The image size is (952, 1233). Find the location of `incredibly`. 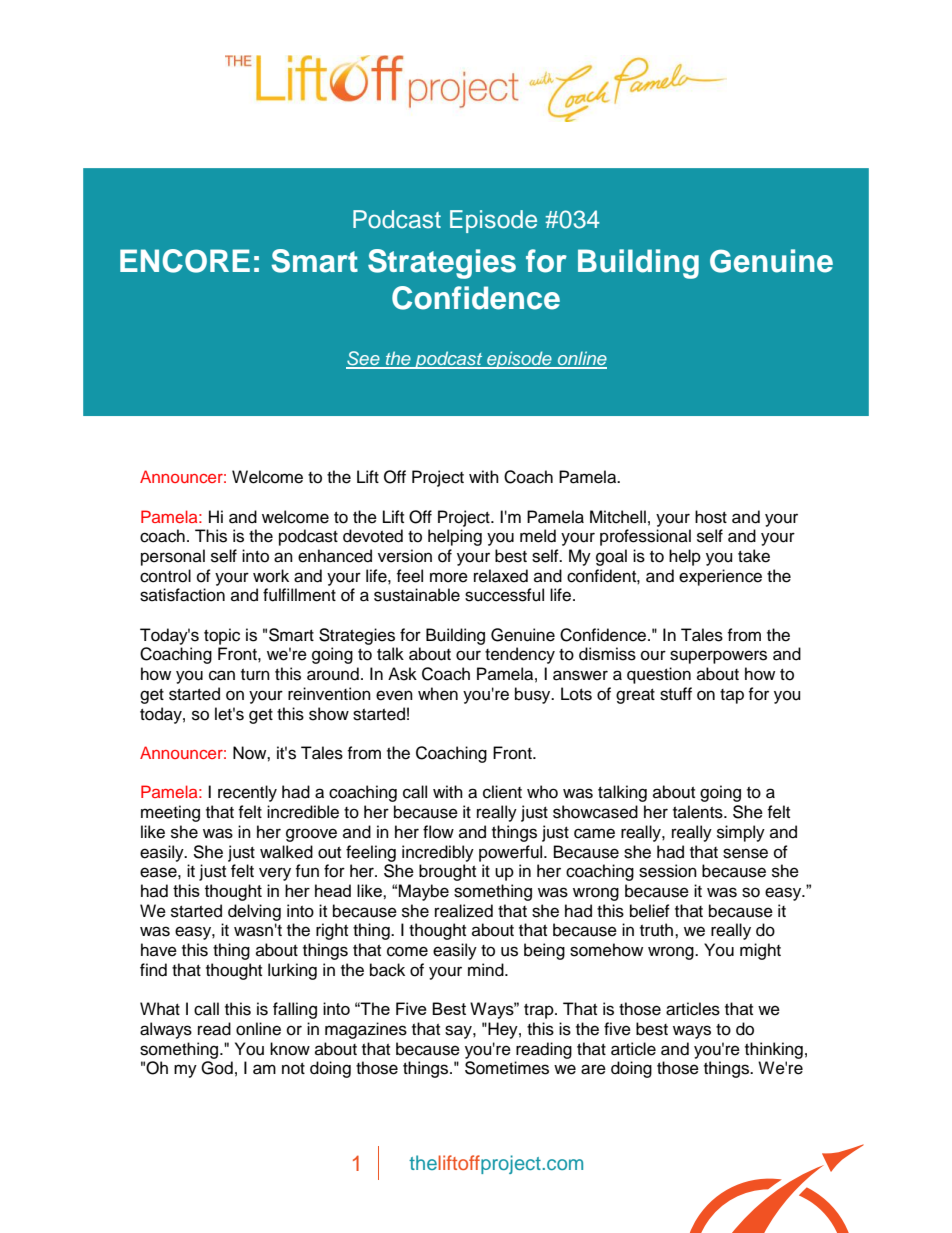

incredibly is located at coordinates (438, 853).
